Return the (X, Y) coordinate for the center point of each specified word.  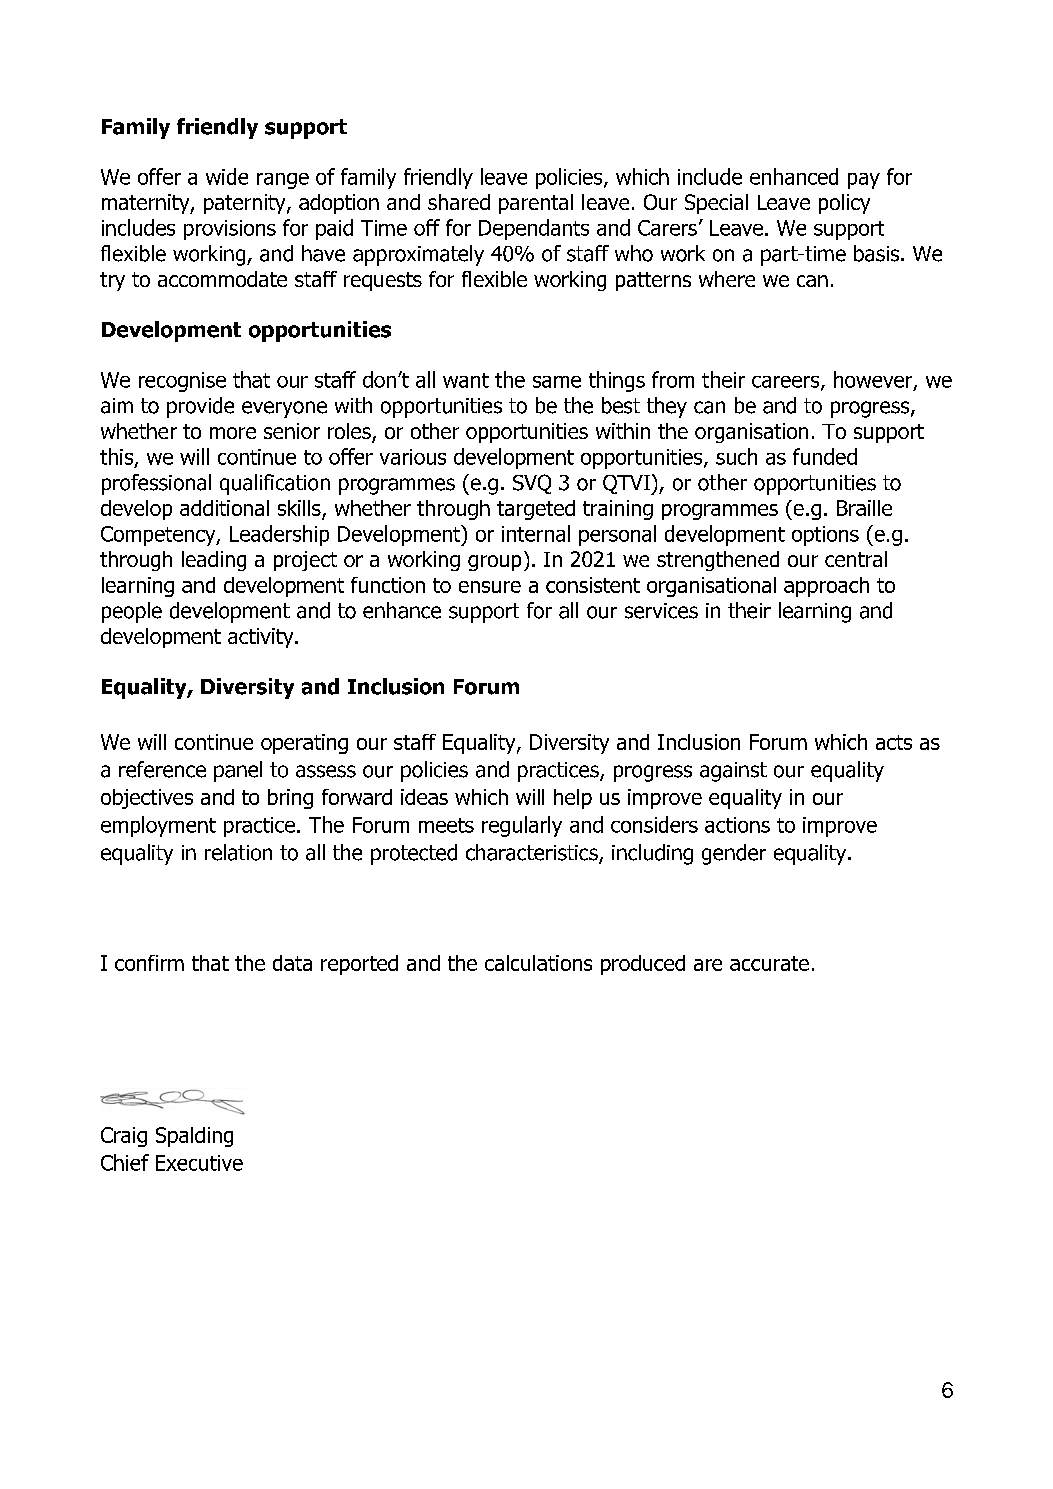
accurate (769, 963)
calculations (538, 963)
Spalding (194, 1137)
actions (737, 825)
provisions (230, 230)
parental (536, 204)
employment (158, 826)
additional (224, 508)
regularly (522, 826)
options (825, 536)
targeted (536, 510)
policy (844, 204)
